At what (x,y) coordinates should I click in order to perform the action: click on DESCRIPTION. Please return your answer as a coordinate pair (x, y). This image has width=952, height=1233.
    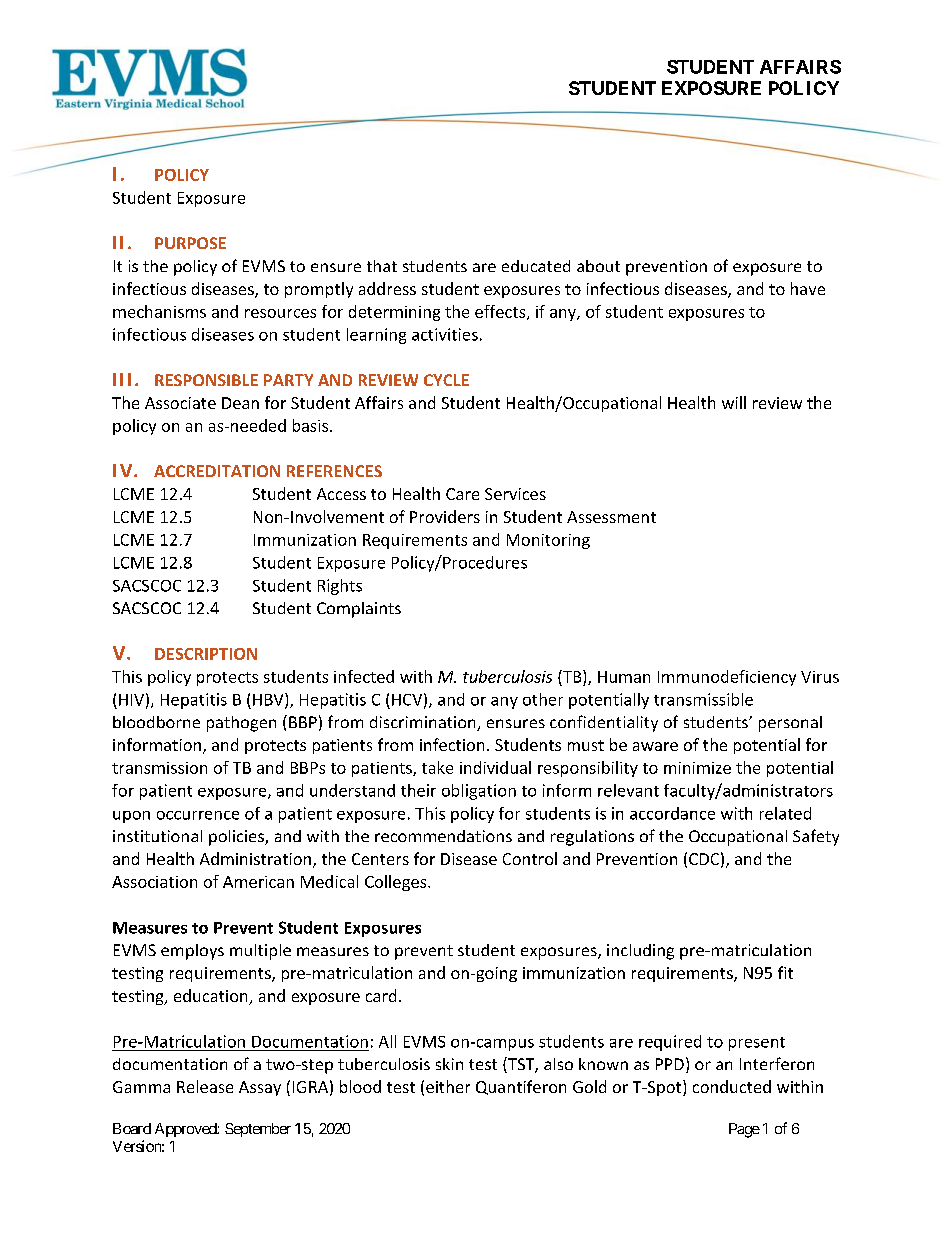
    Looking at the image, I should click on (206, 654).
